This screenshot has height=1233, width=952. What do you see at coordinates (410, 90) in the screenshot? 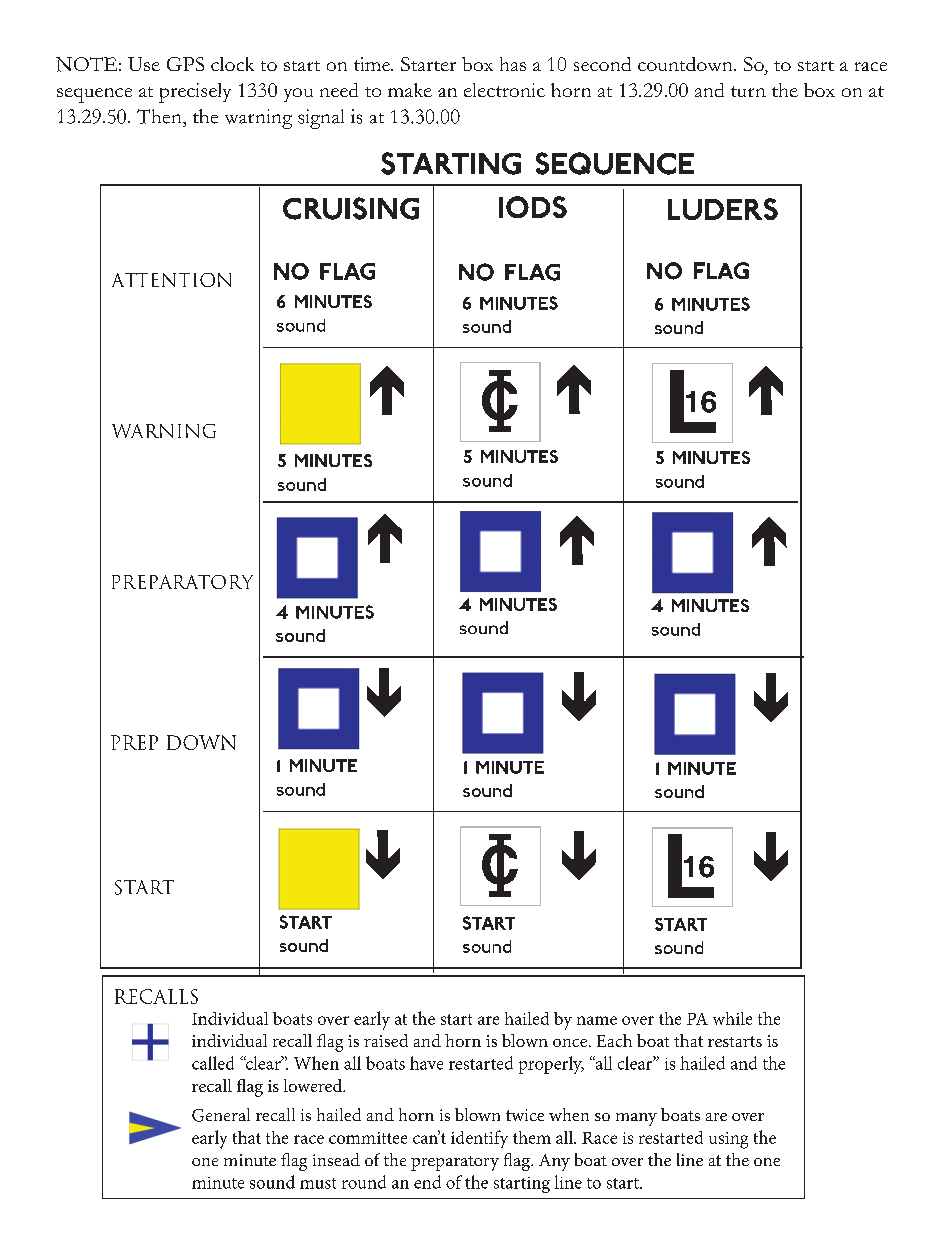
I see `make` at bounding box center [410, 90].
